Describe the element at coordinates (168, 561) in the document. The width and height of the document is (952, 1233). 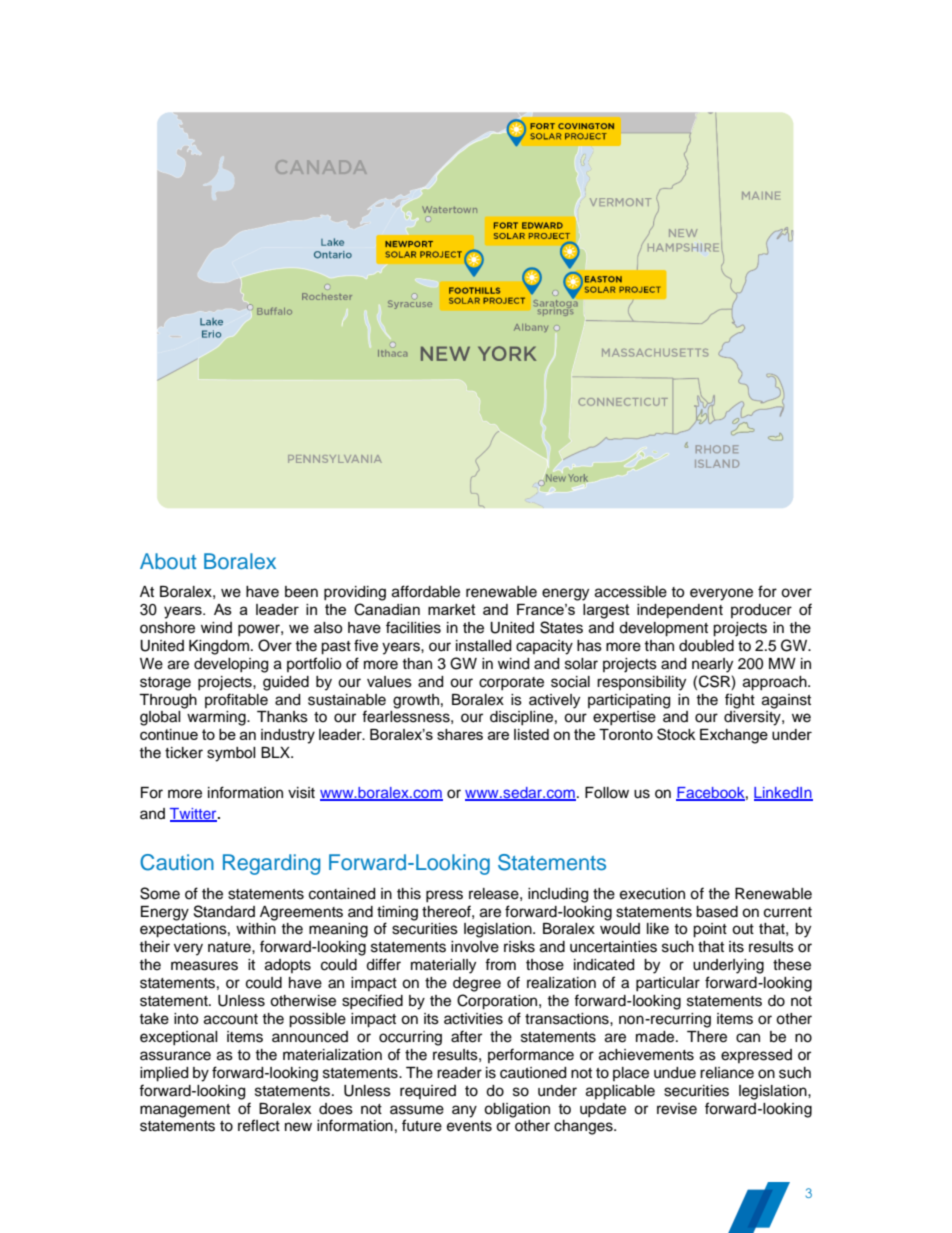
I see `About` at that location.
